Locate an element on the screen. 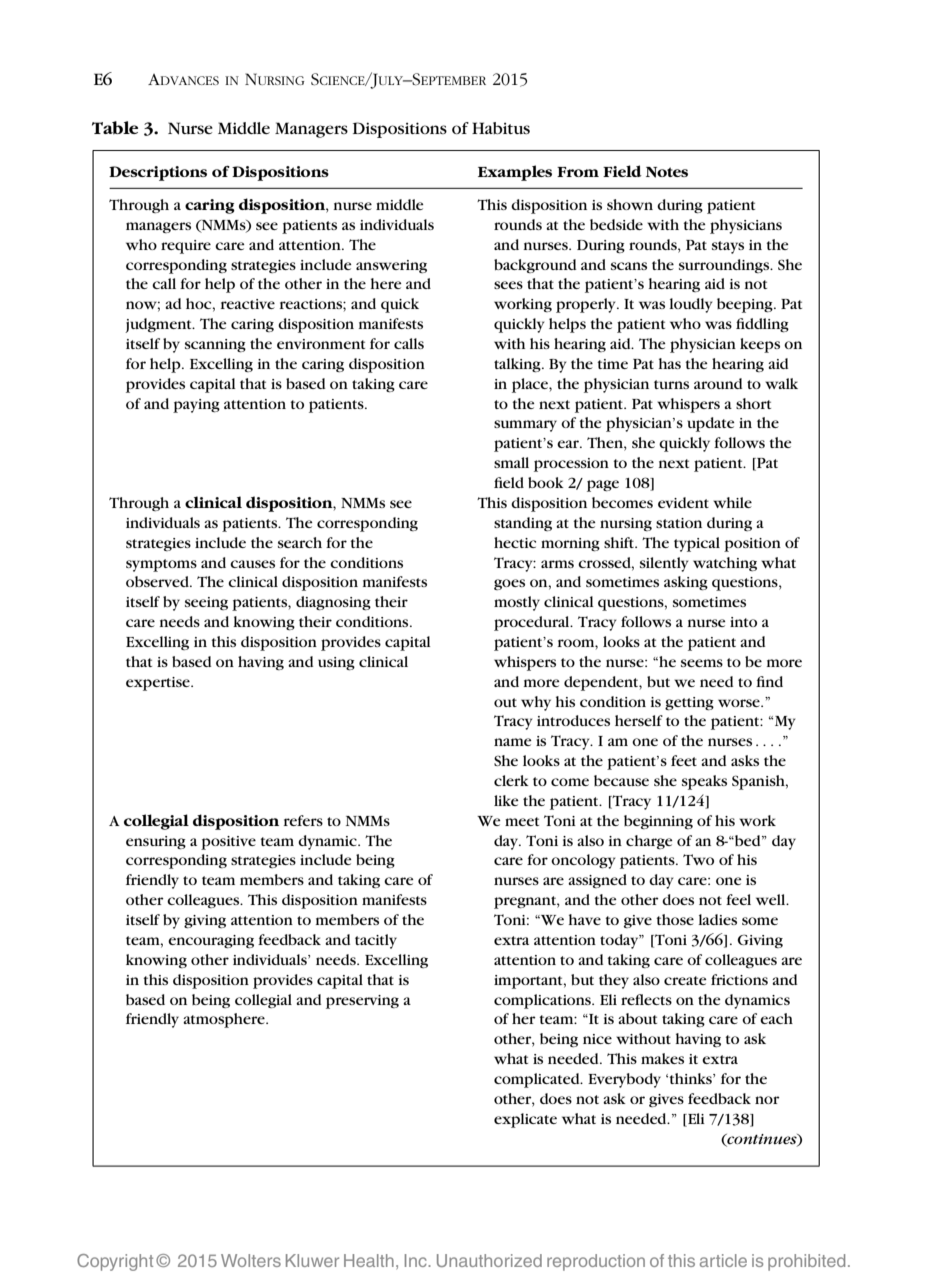 The image size is (952, 1279). Copyright is located at coordinates (115, 1262).
